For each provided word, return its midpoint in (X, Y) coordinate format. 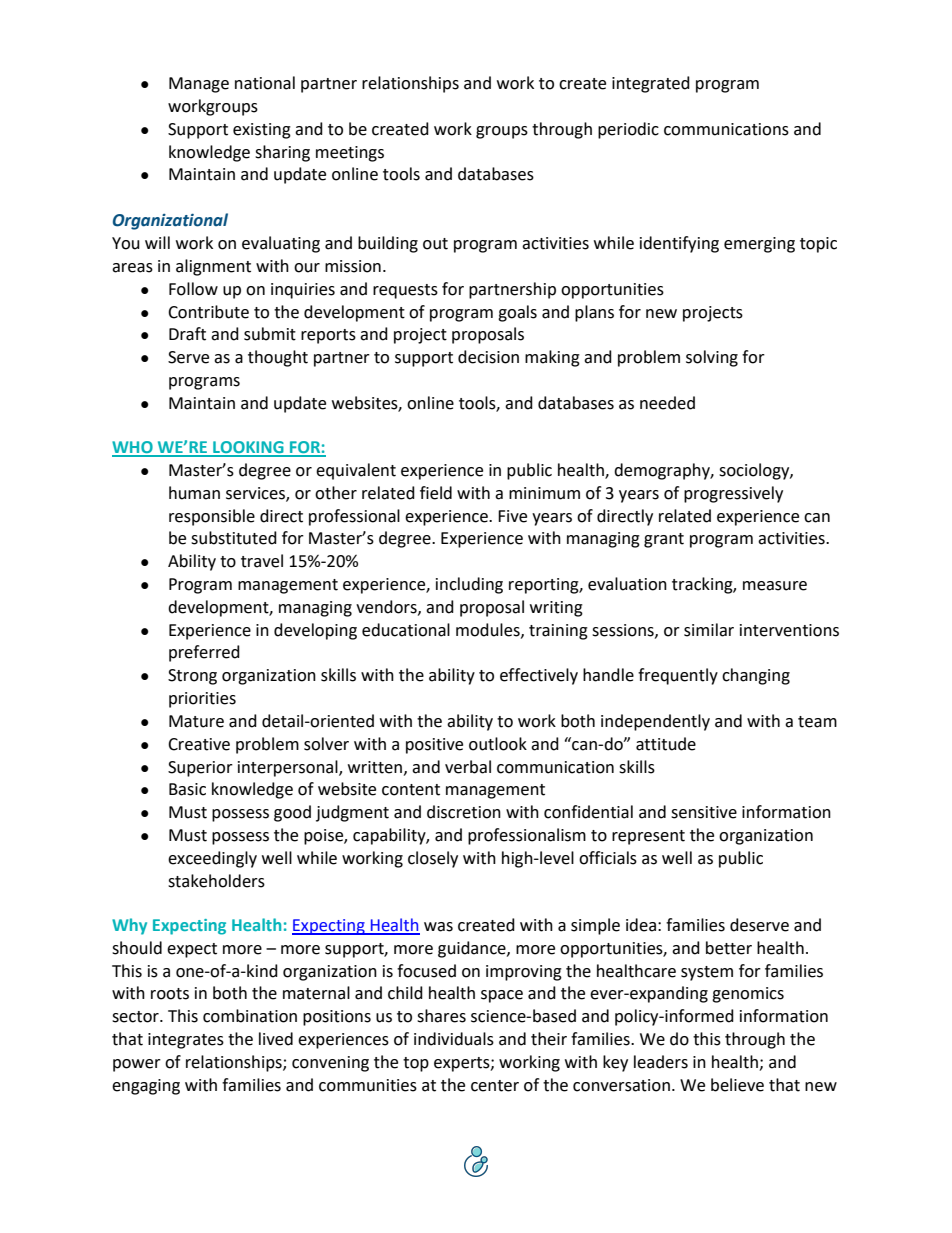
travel (262, 561)
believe (737, 1085)
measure (775, 586)
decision (488, 357)
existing (262, 131)
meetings (350, 154)
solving (712, 358)
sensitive (704, 812)
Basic (187, 789)
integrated (651, 84)
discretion (464, 812)
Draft (187, 334)
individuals (454, 1039)
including (469, 585)
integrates (186, 1041)
